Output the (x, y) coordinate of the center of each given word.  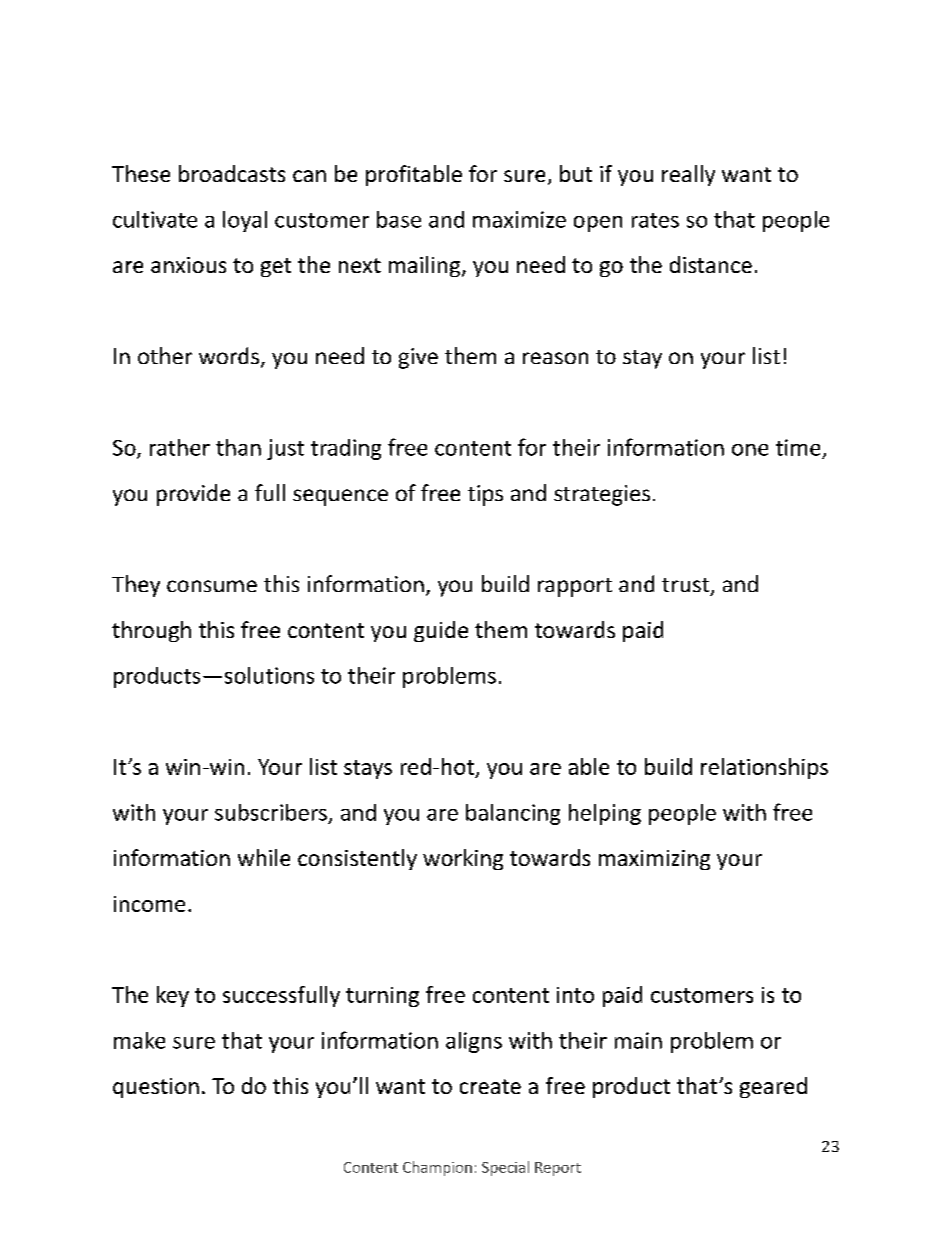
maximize (519, 219)
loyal (245, 221)
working (463, 859)
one (750, 450)
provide (193, 495)
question (156, 1088)
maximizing (654, 860)
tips (485, 495)
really (688, 175)
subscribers (271, 812)
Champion (437, 1168)
